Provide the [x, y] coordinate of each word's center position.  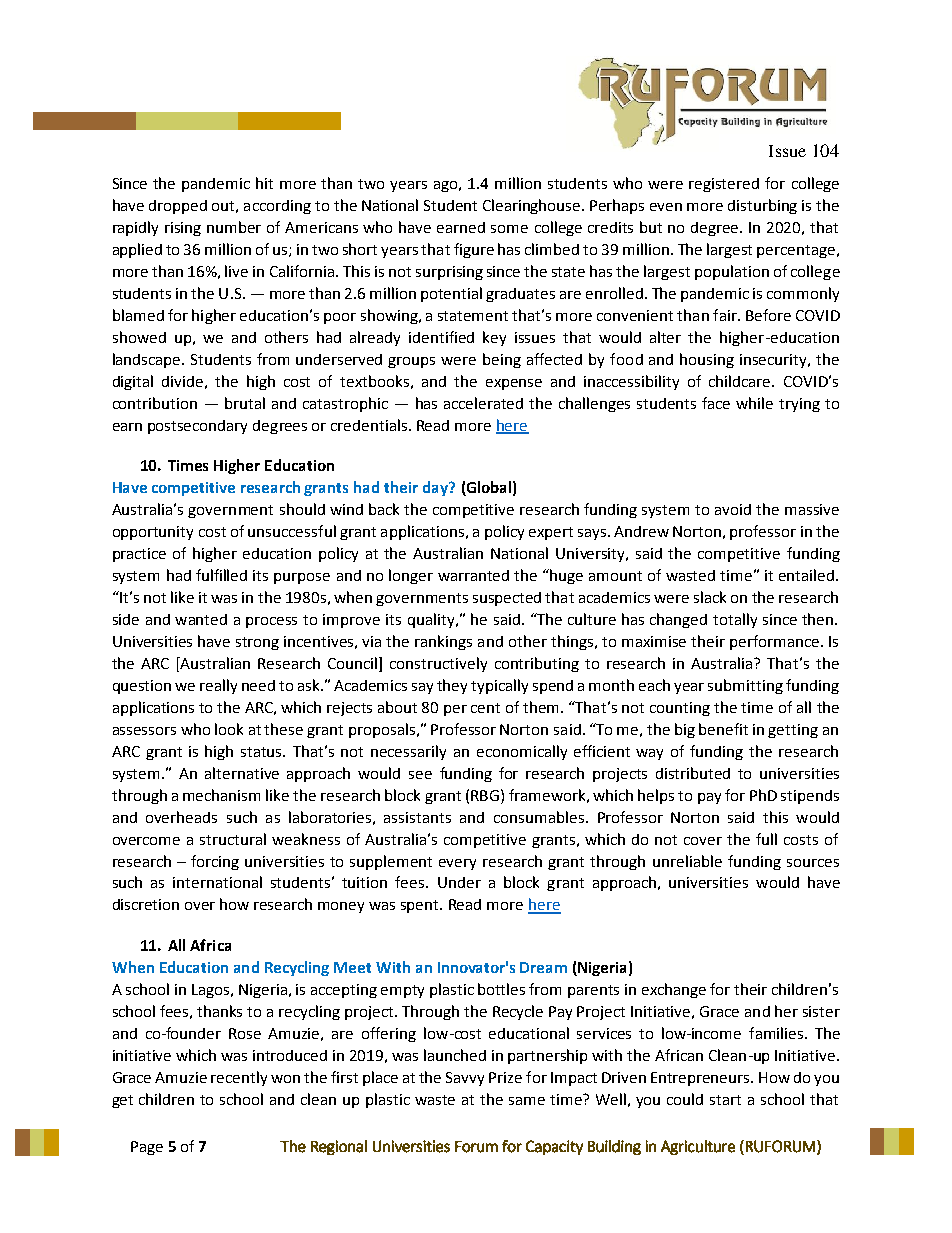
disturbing [762, 206]
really [218, 686]
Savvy [465, 1079]
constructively [438, 664]
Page [147, 1148]
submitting [745, 686]
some [509, 229]
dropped [178, 207]
